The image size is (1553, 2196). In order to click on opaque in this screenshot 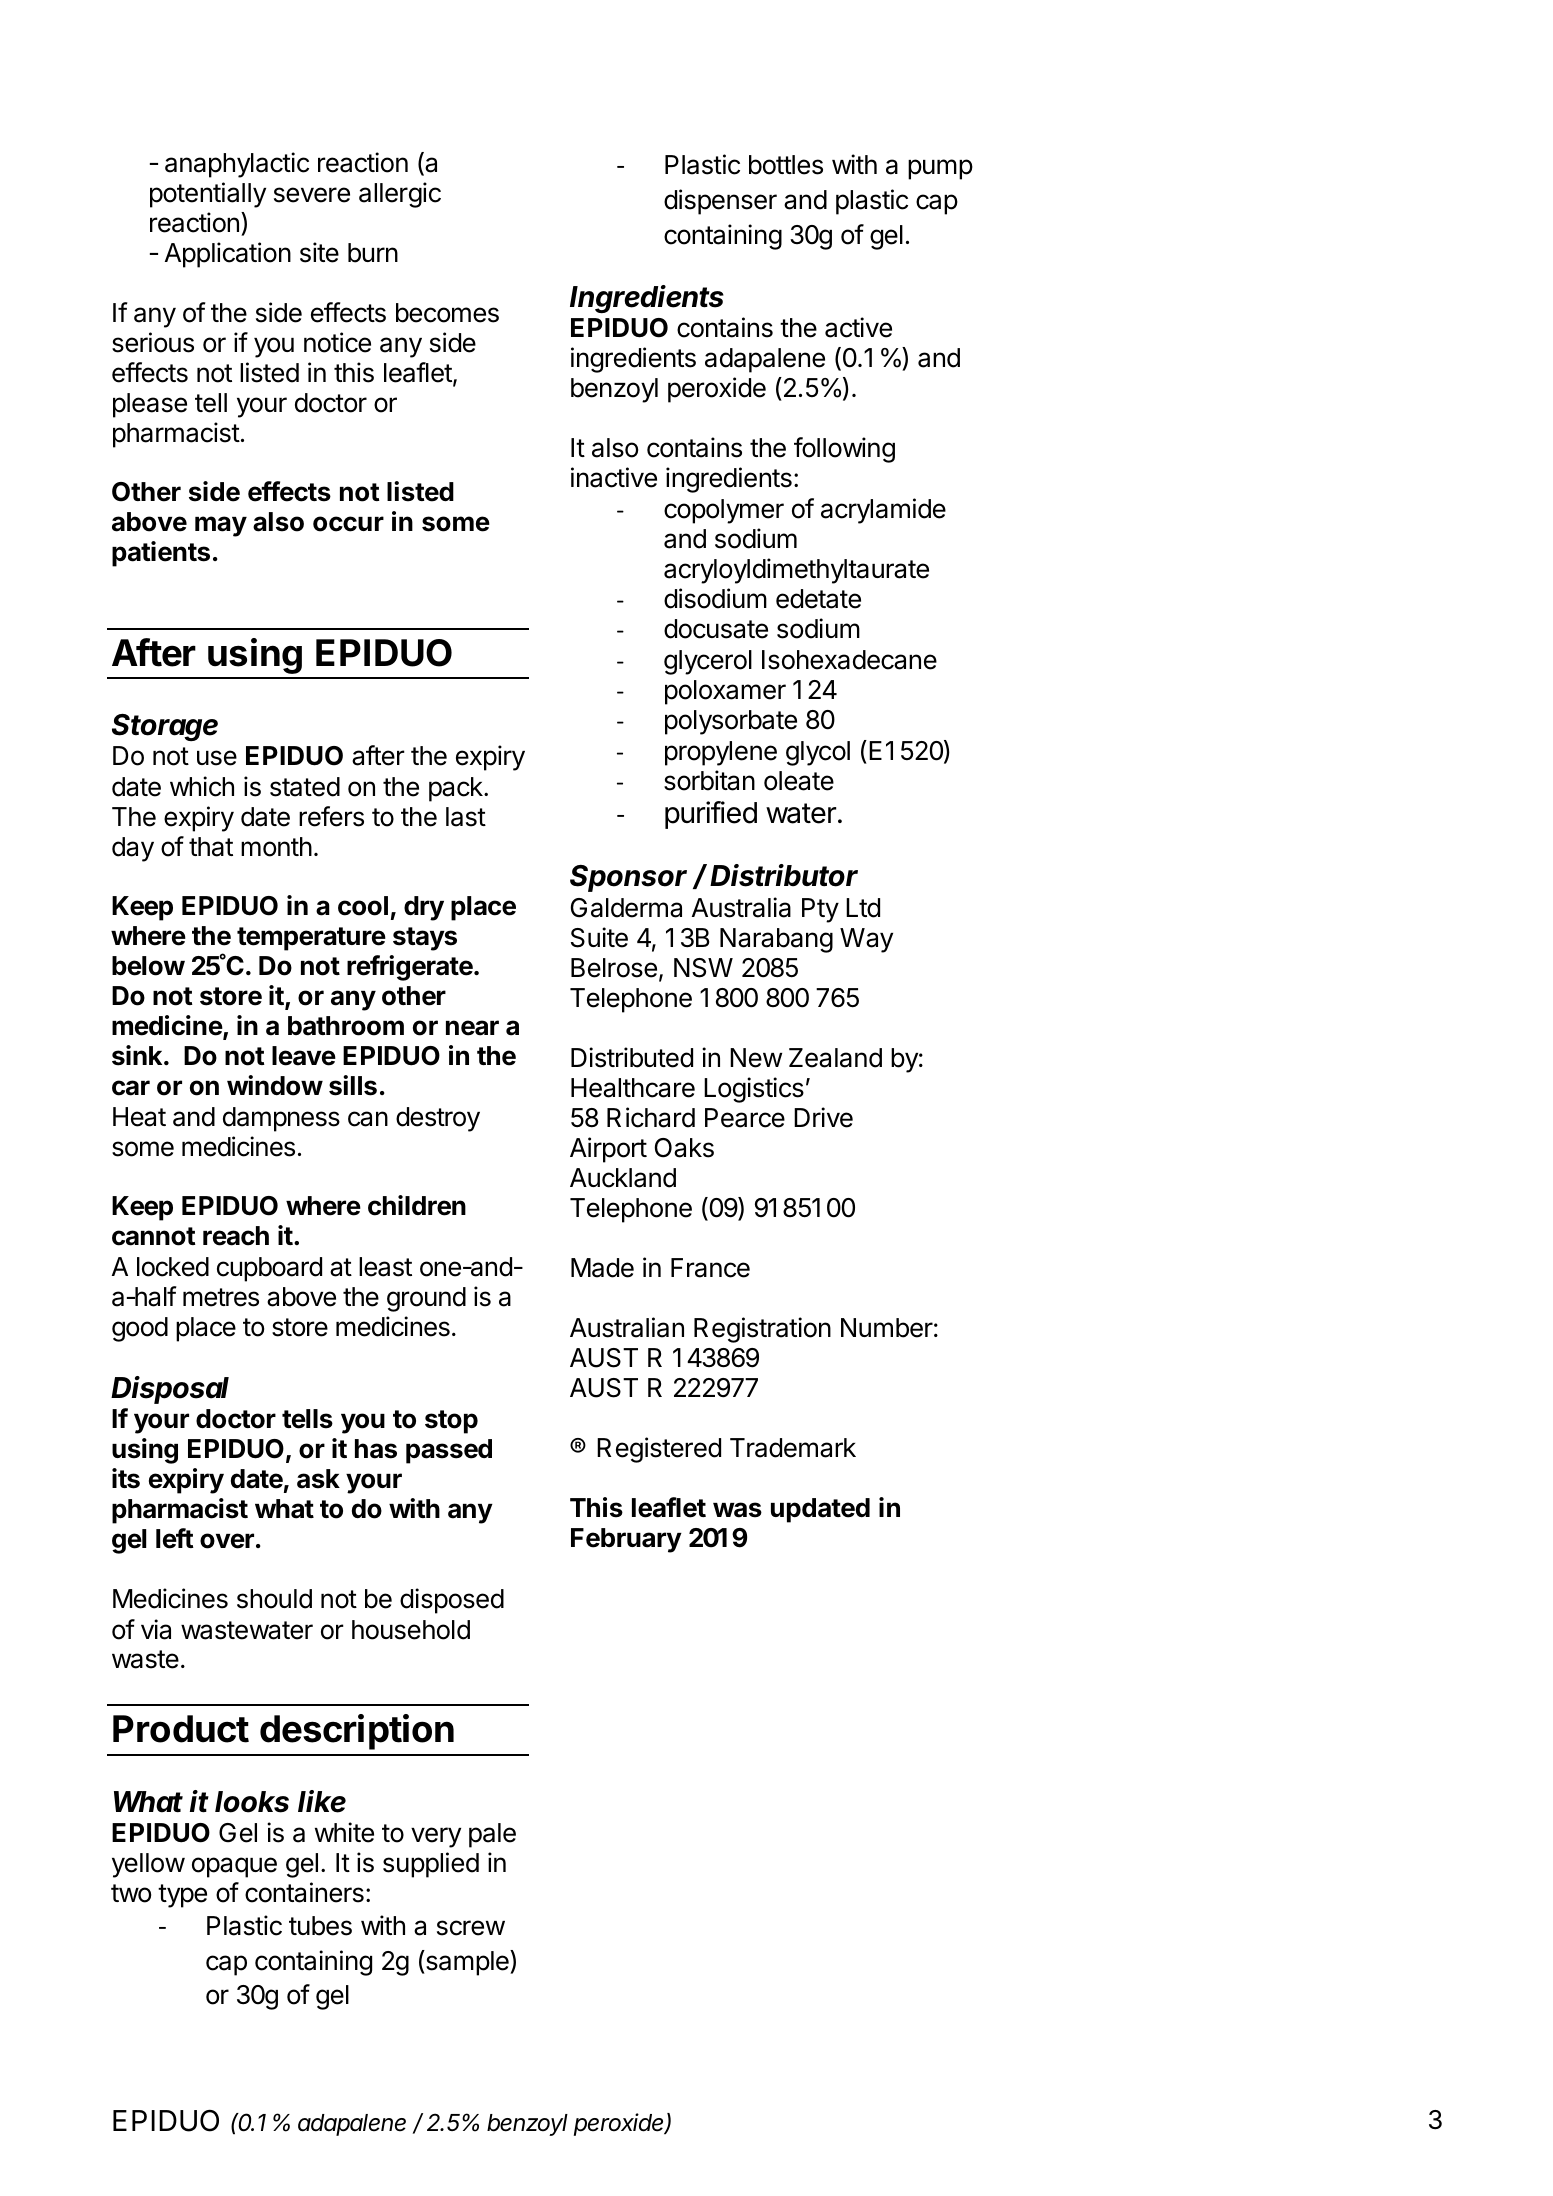, I will do `click(234, 1867)`.
